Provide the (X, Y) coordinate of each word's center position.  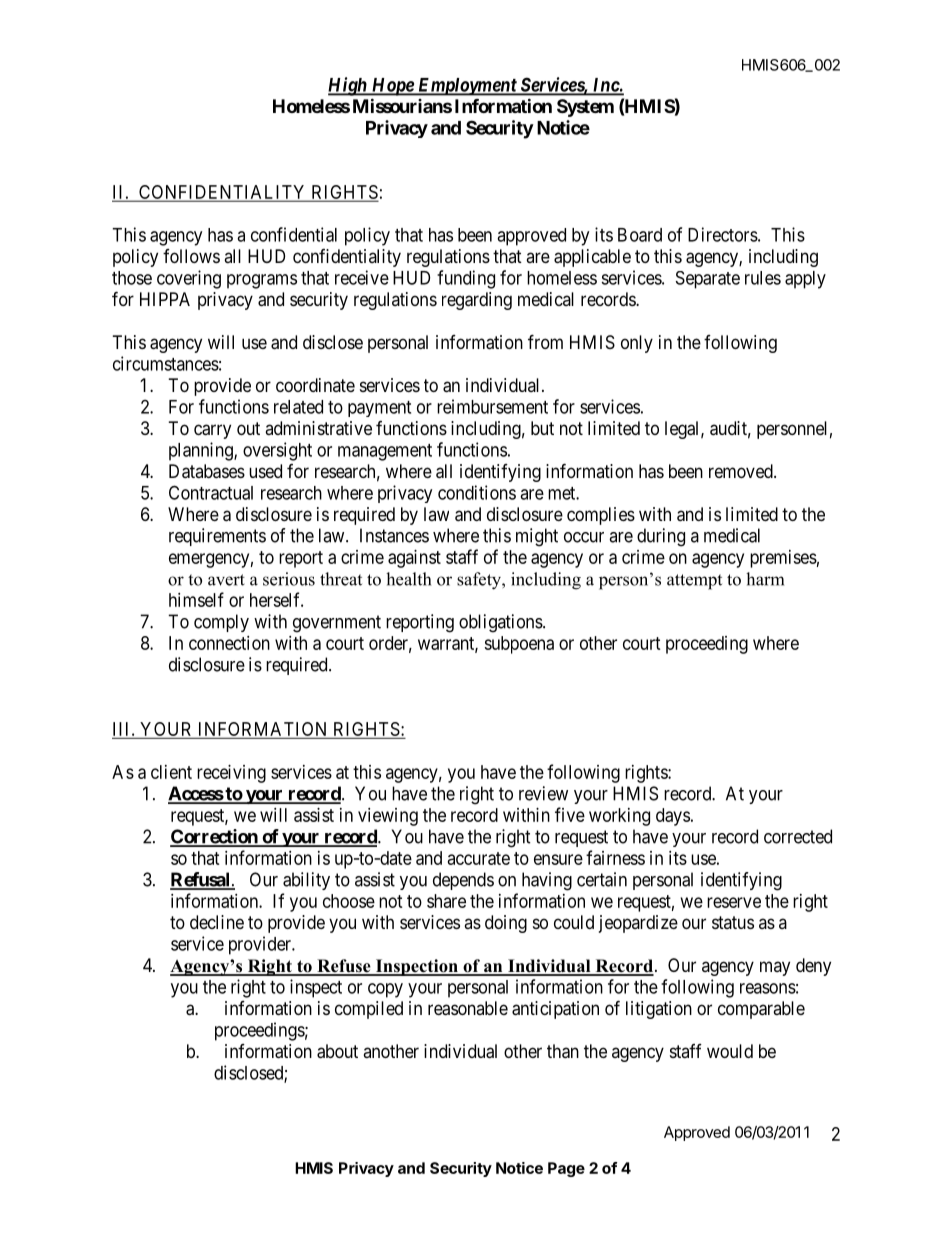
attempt (694, 582)
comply (221, 623)
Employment (466, 87)
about (337, 1051)
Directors (723, 234)
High (348, 86)
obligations (501, 623)
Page (566, 1169)
